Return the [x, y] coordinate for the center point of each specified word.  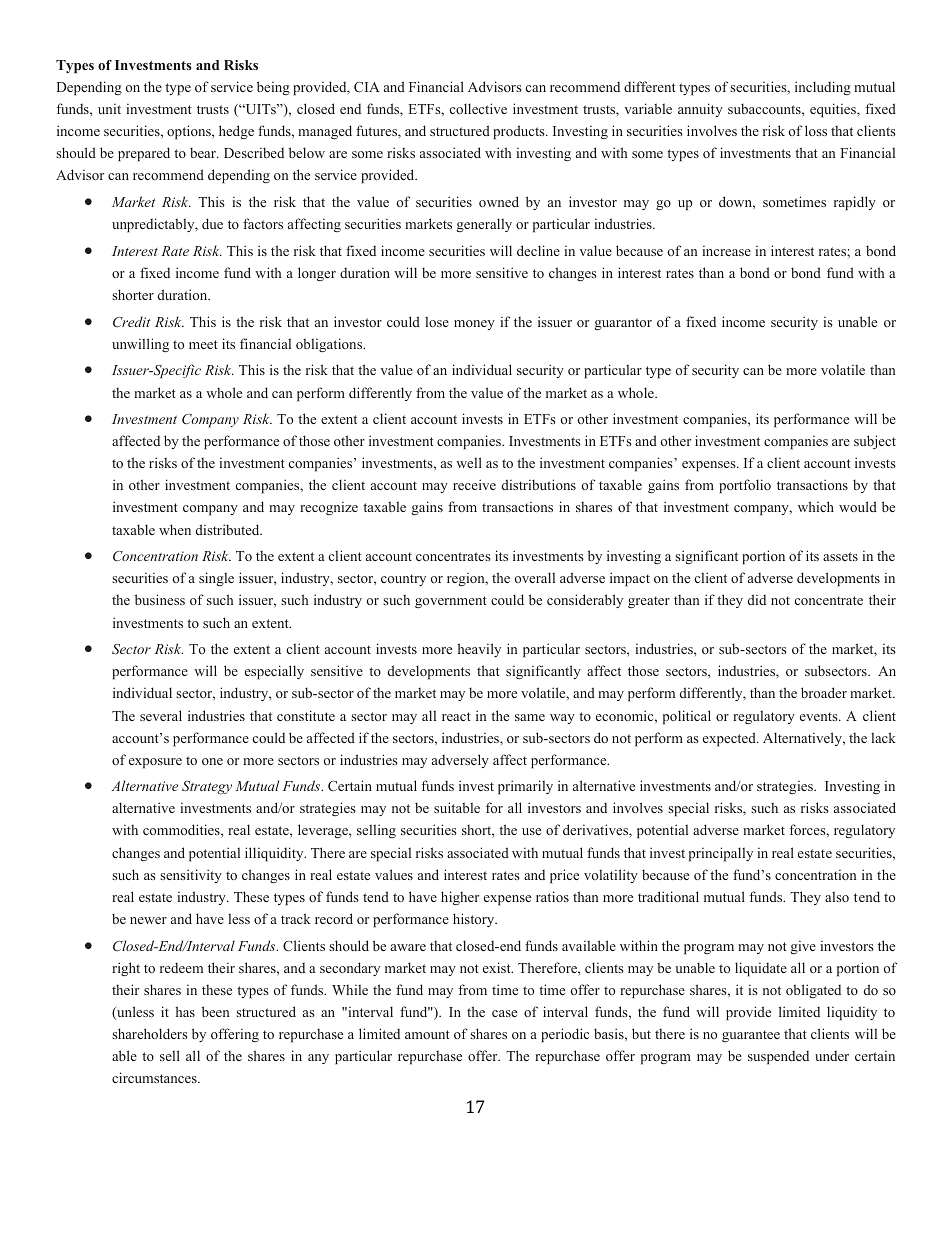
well [469, 462]
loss [816, 130]
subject [875, 442]
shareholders [150, 1033]
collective [478, 108]
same [530, 717]
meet [203, 344]
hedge [236, 132]
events [820, 716]
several [161, 715]
